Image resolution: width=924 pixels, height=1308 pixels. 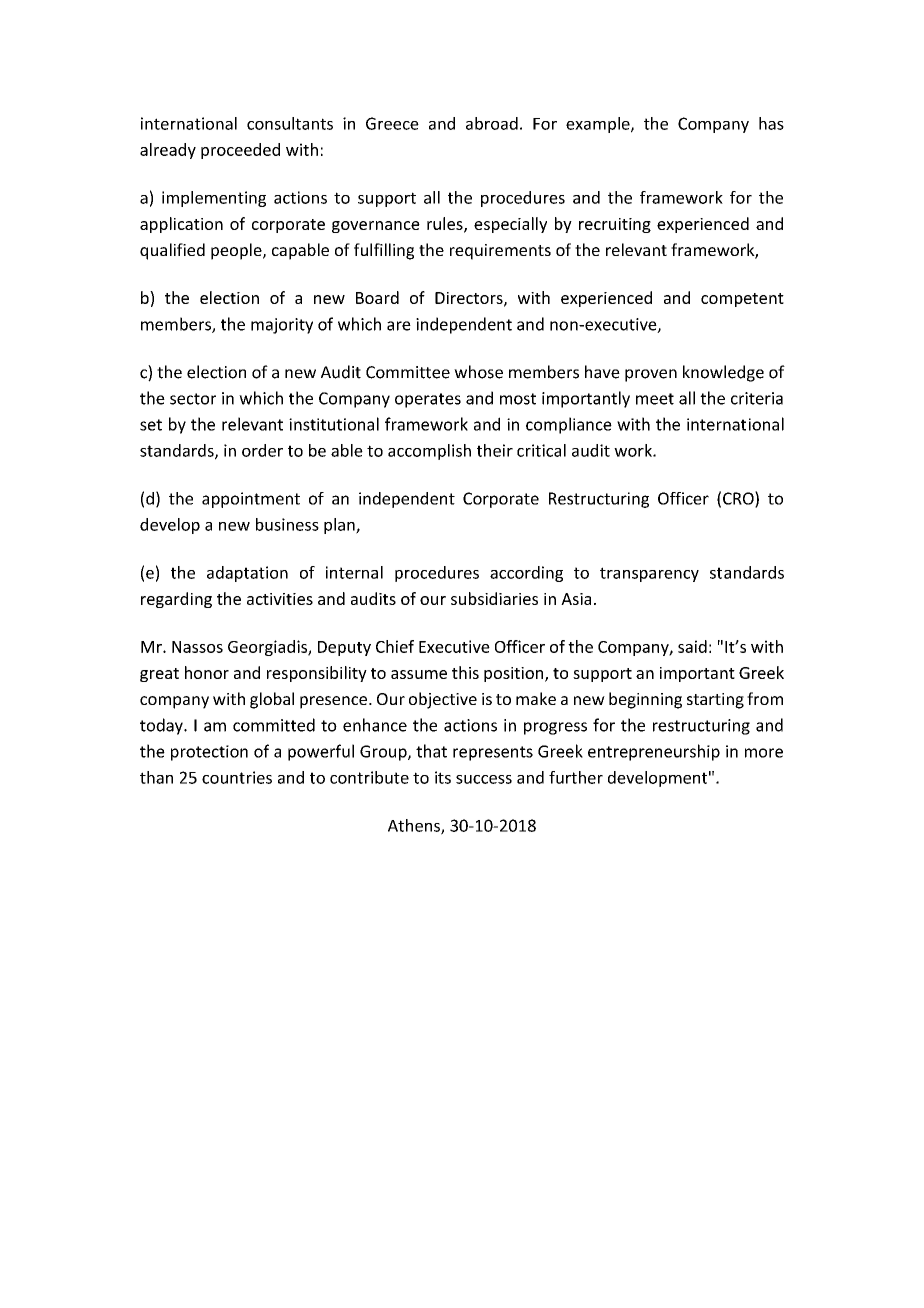 I want to click on proceeded, so click(x=240, y=151).
